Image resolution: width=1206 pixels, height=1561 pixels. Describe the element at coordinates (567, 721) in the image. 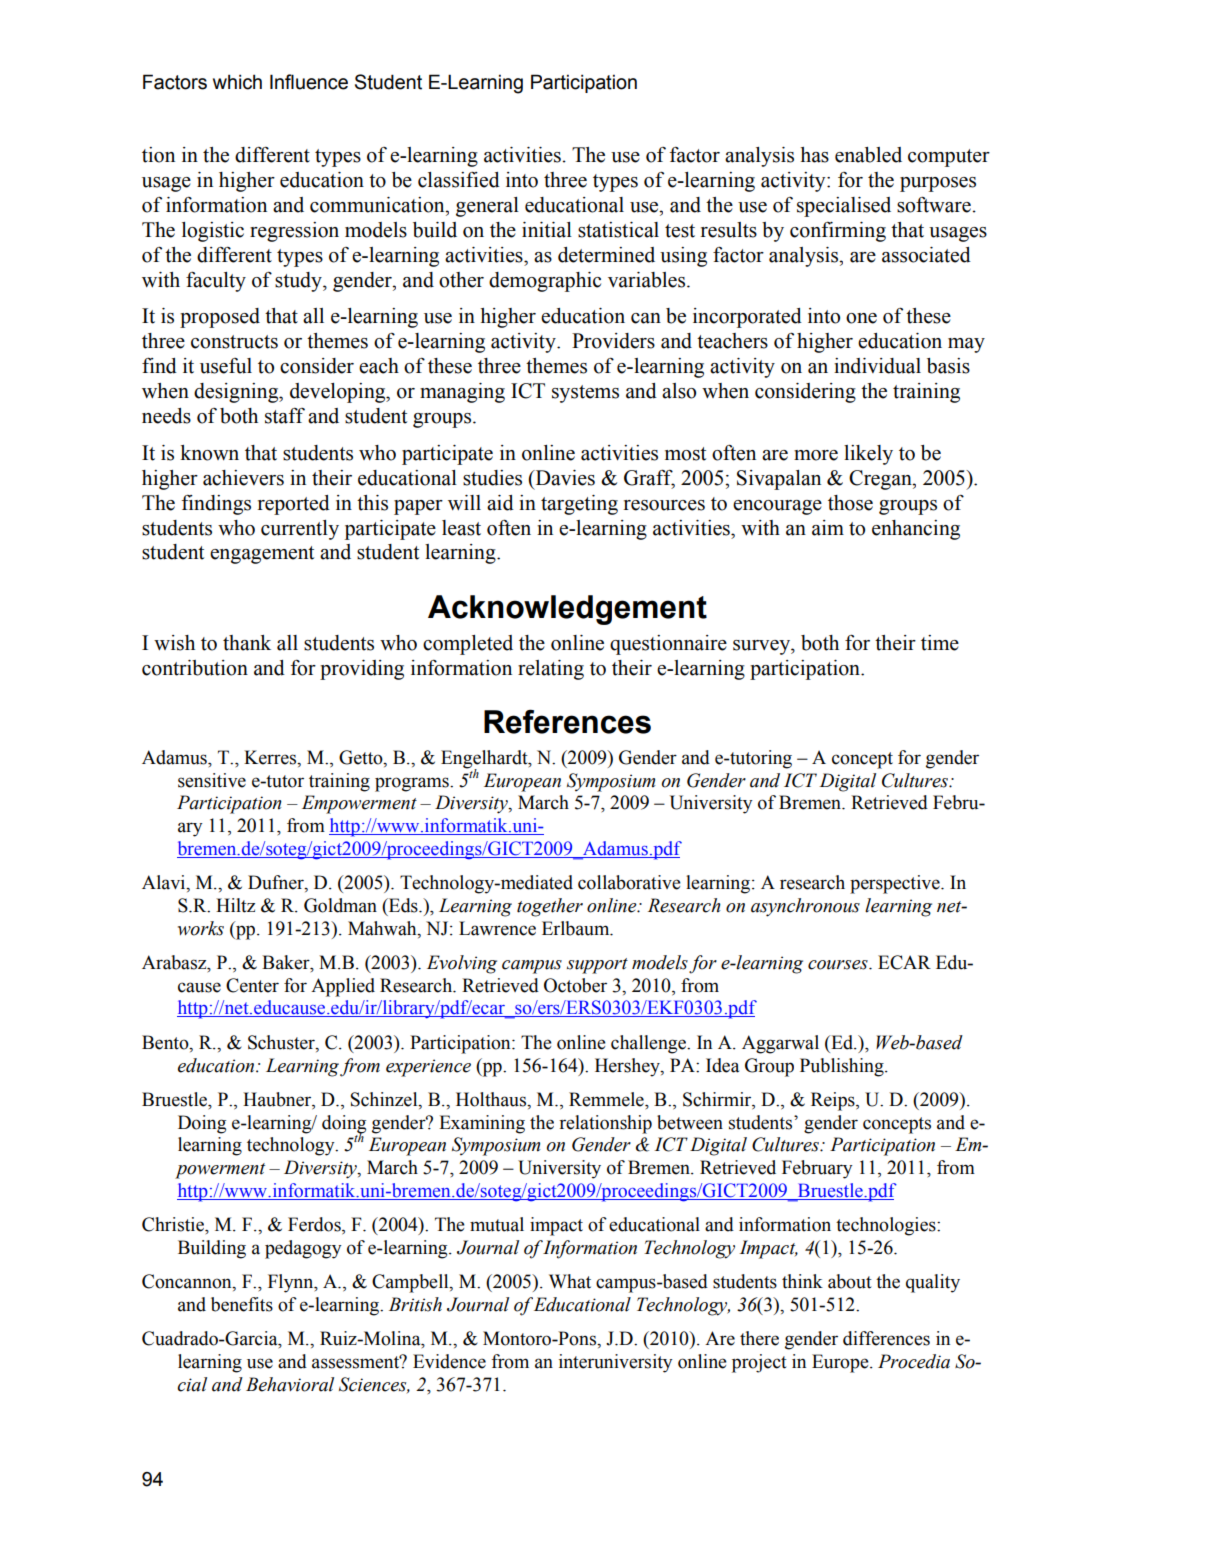

I see `References` at that location.
